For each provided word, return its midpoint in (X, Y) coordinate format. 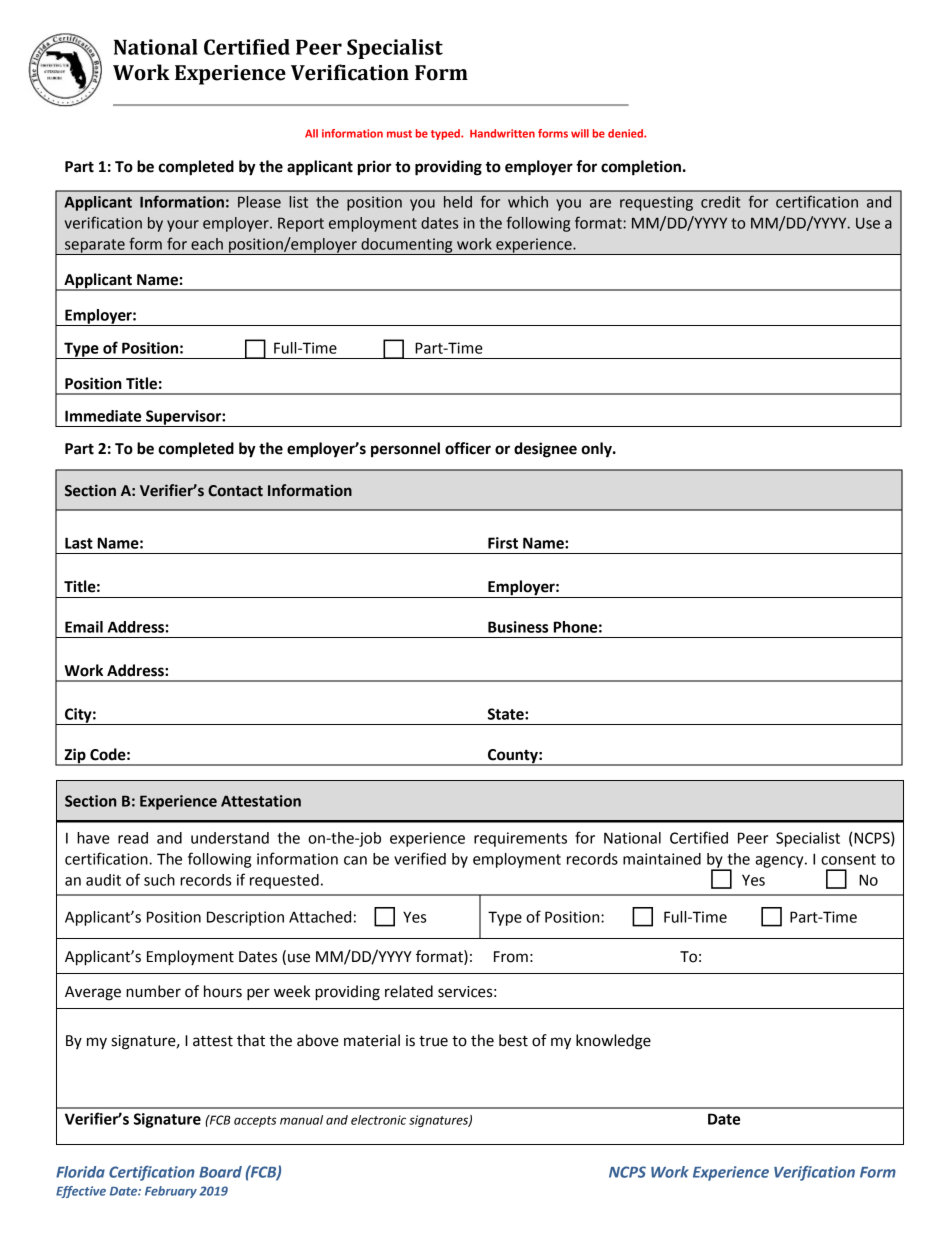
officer (468, 448)
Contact (235, 491)
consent (848, 859)
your (183, 226)
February (171, 1192)
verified (420, 858)
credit (720, 202)
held (458, 202)
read (133, 838)
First (503, 543)
